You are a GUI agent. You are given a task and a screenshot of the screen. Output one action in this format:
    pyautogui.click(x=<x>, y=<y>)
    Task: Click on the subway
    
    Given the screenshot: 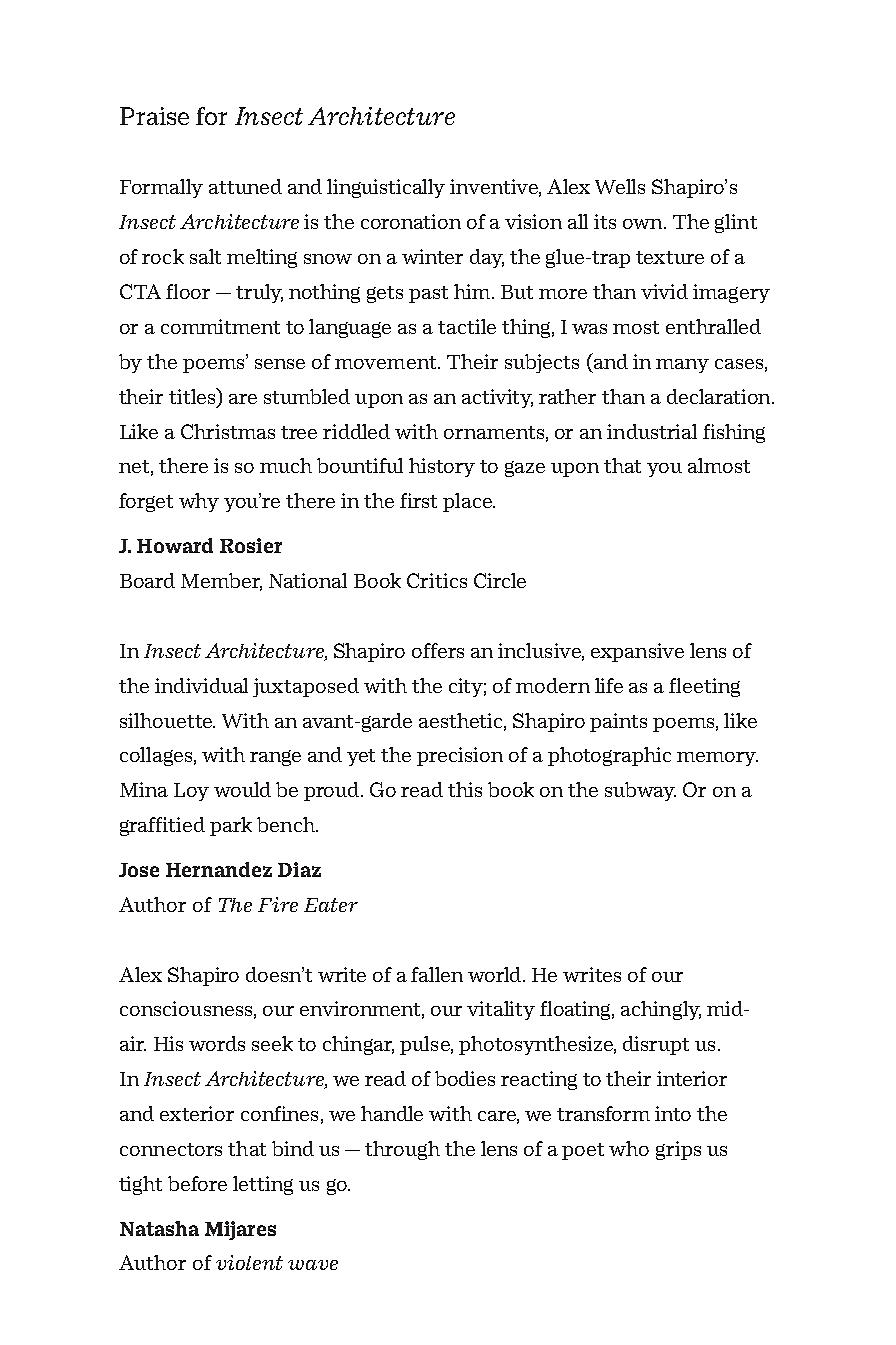 What is the action you would take?
    pyautogui.click(x=640, y=791)
